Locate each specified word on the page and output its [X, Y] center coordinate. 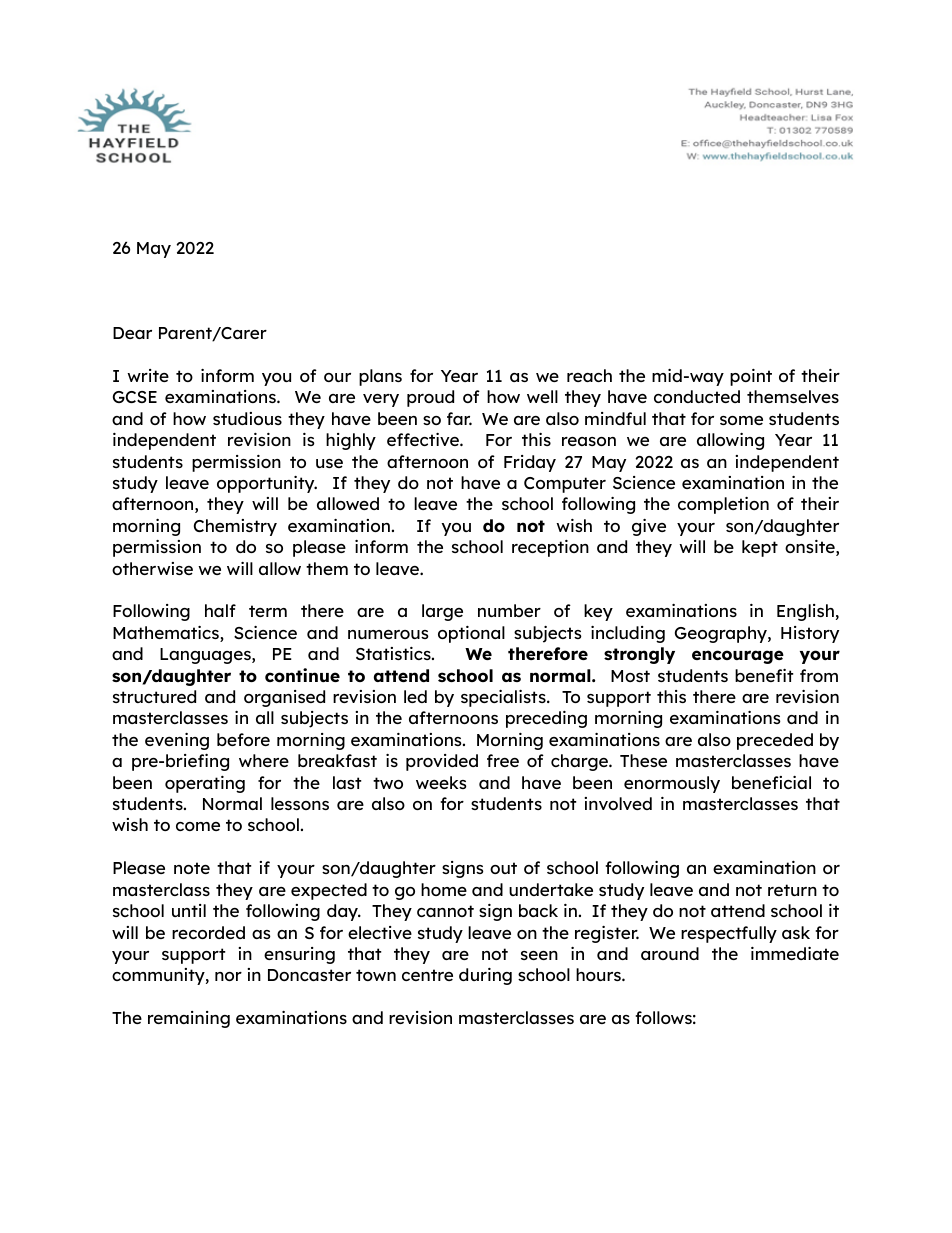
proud [430, 398]
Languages [206, 656]
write [148, 375]
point [751, 377]
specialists [504, 698]
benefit [764, 675]
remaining [189, 1019]
